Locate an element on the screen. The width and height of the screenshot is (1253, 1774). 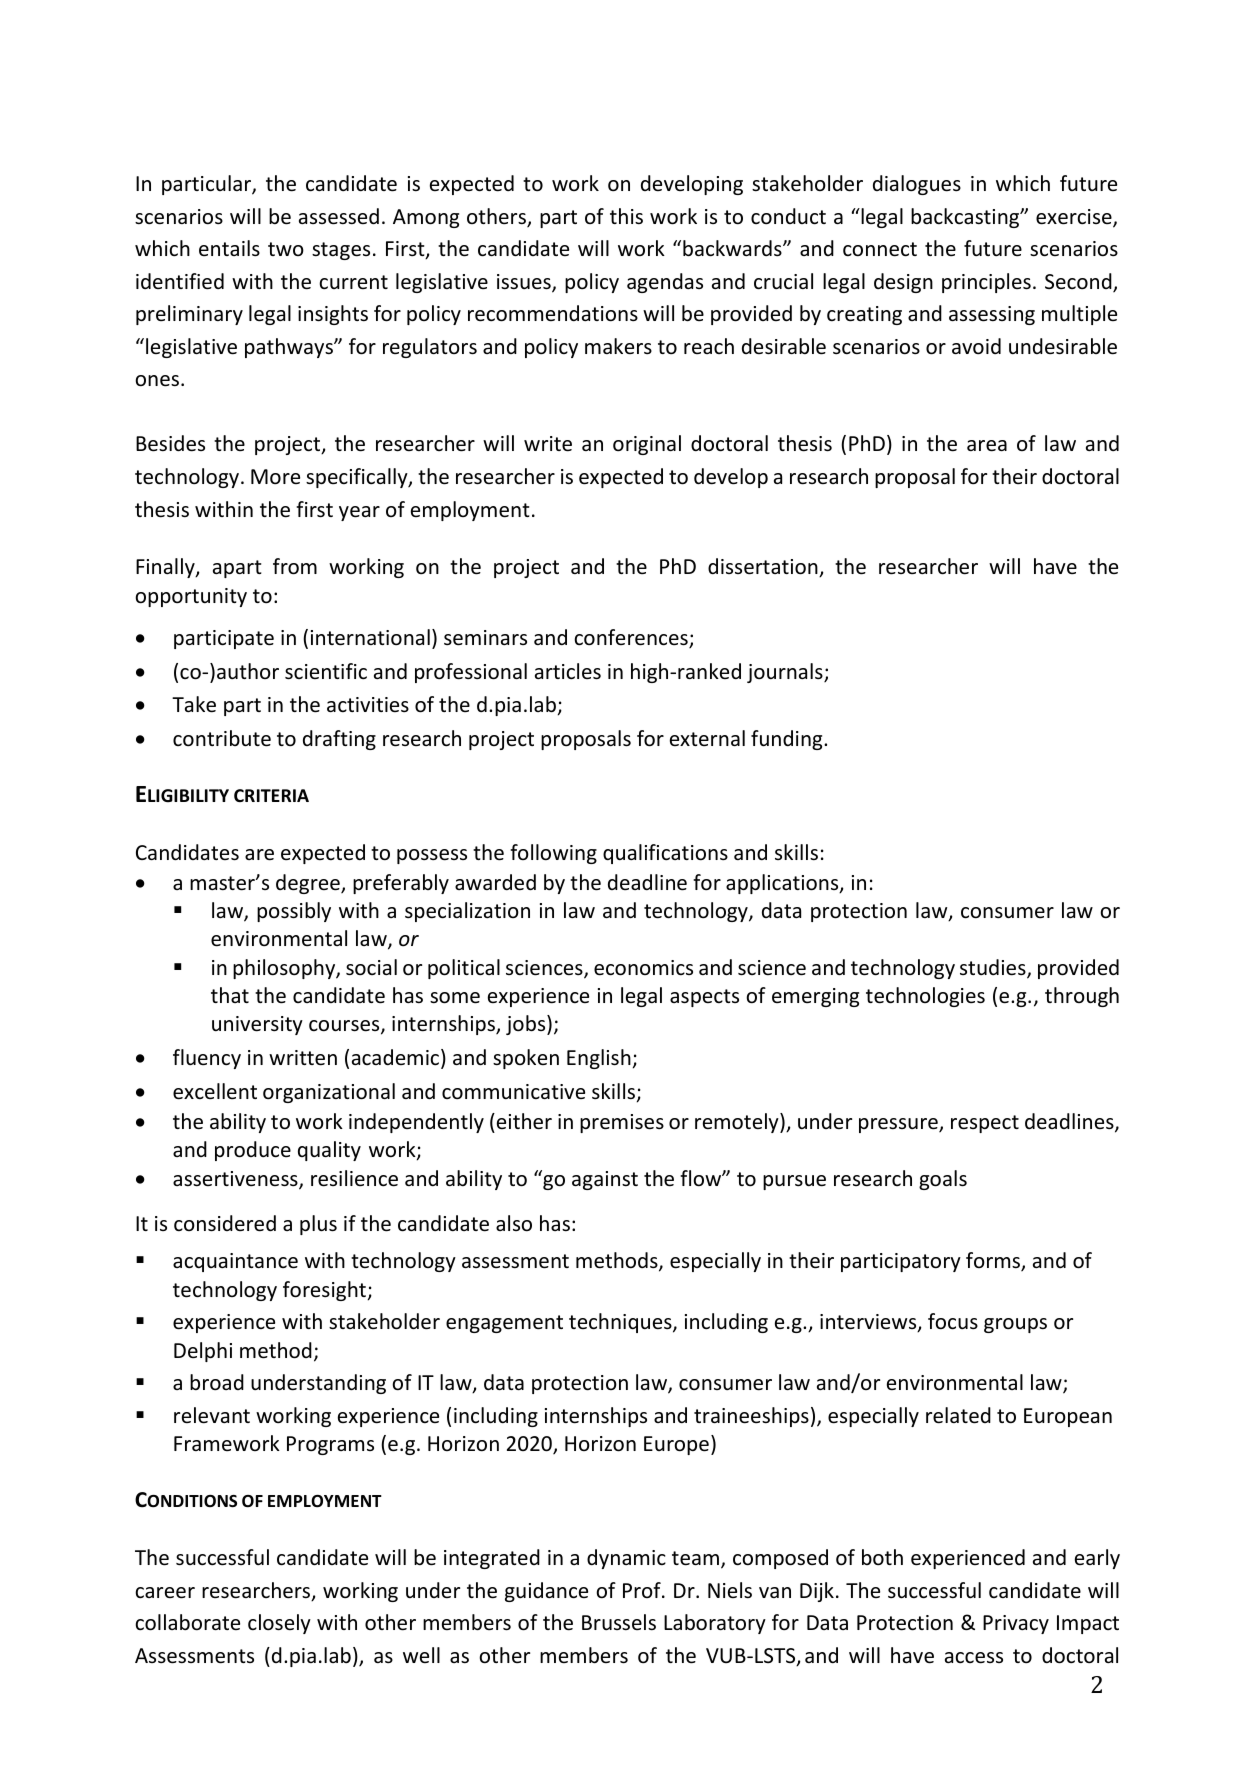
closely is located at coordinates (279, 1624).
